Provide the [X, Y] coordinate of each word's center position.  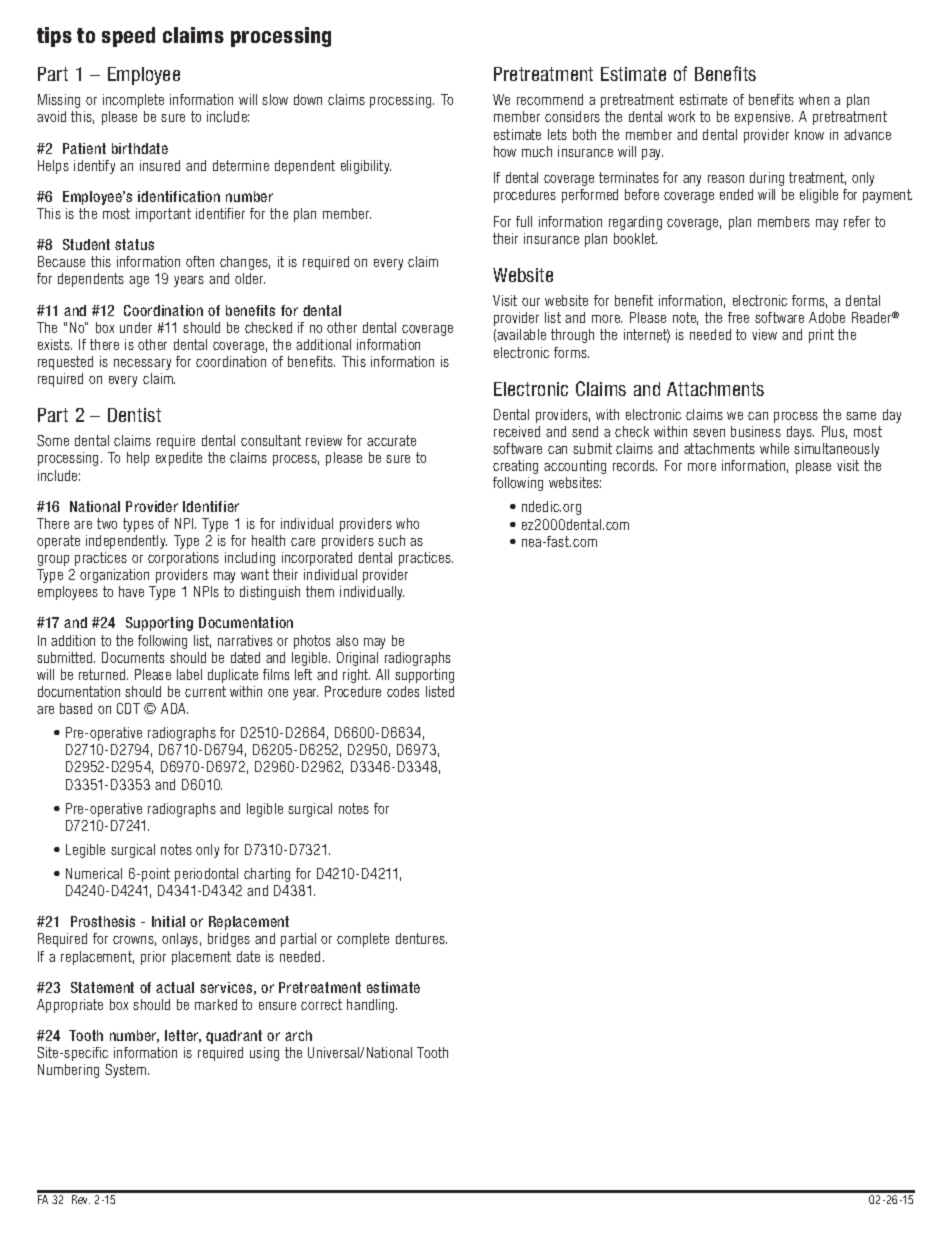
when [814, 99]
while [774, 448]
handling [372, 1006]
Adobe [827, 317]
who [407, 523]
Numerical [94, 873]
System [127, 1071]
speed [128, 37]
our [531, 302]
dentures [421, 938]
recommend [550, 99]
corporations [183, 559]
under [136, 327]
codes [403, 691]
